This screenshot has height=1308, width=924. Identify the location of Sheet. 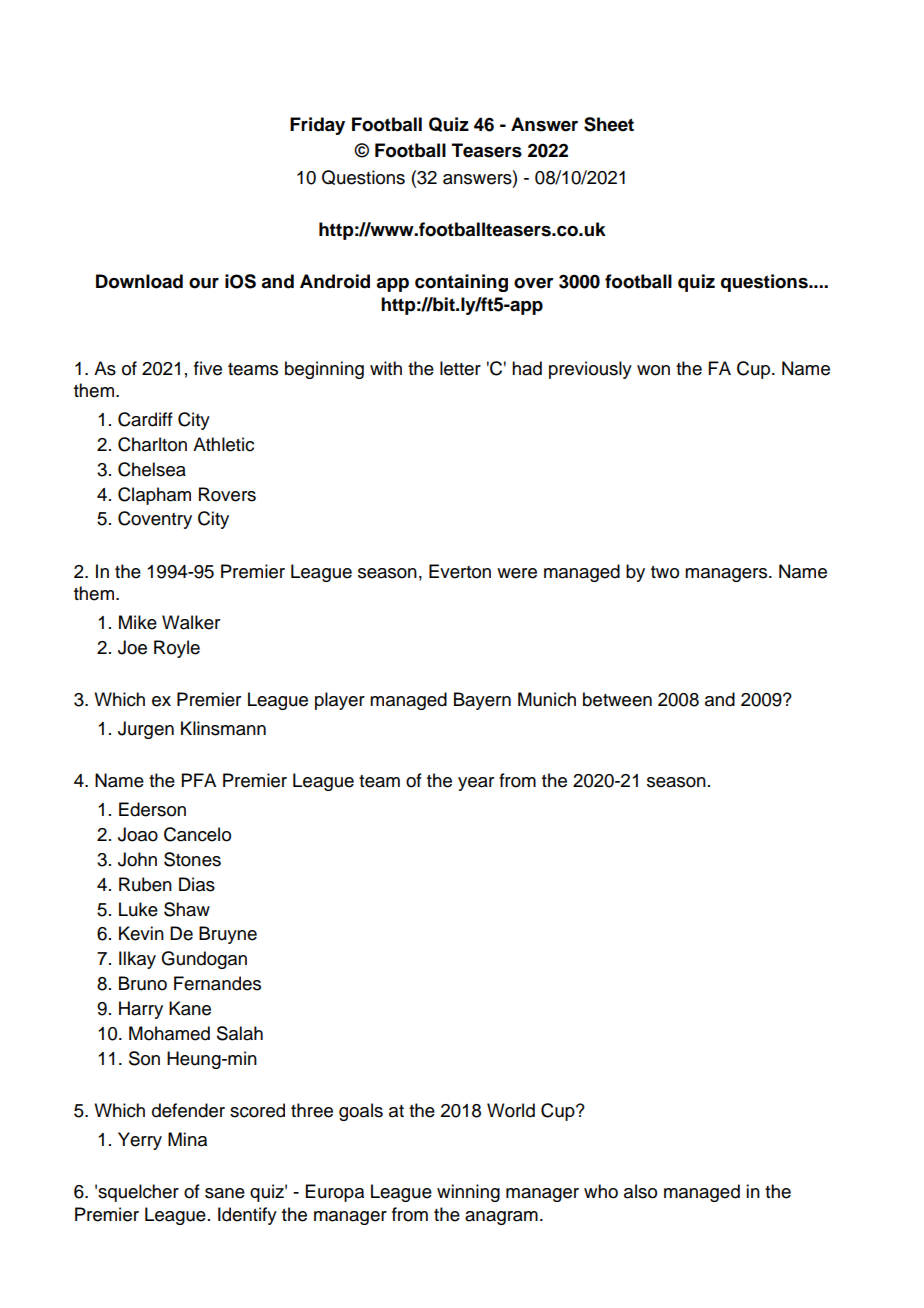
(609, 124).
